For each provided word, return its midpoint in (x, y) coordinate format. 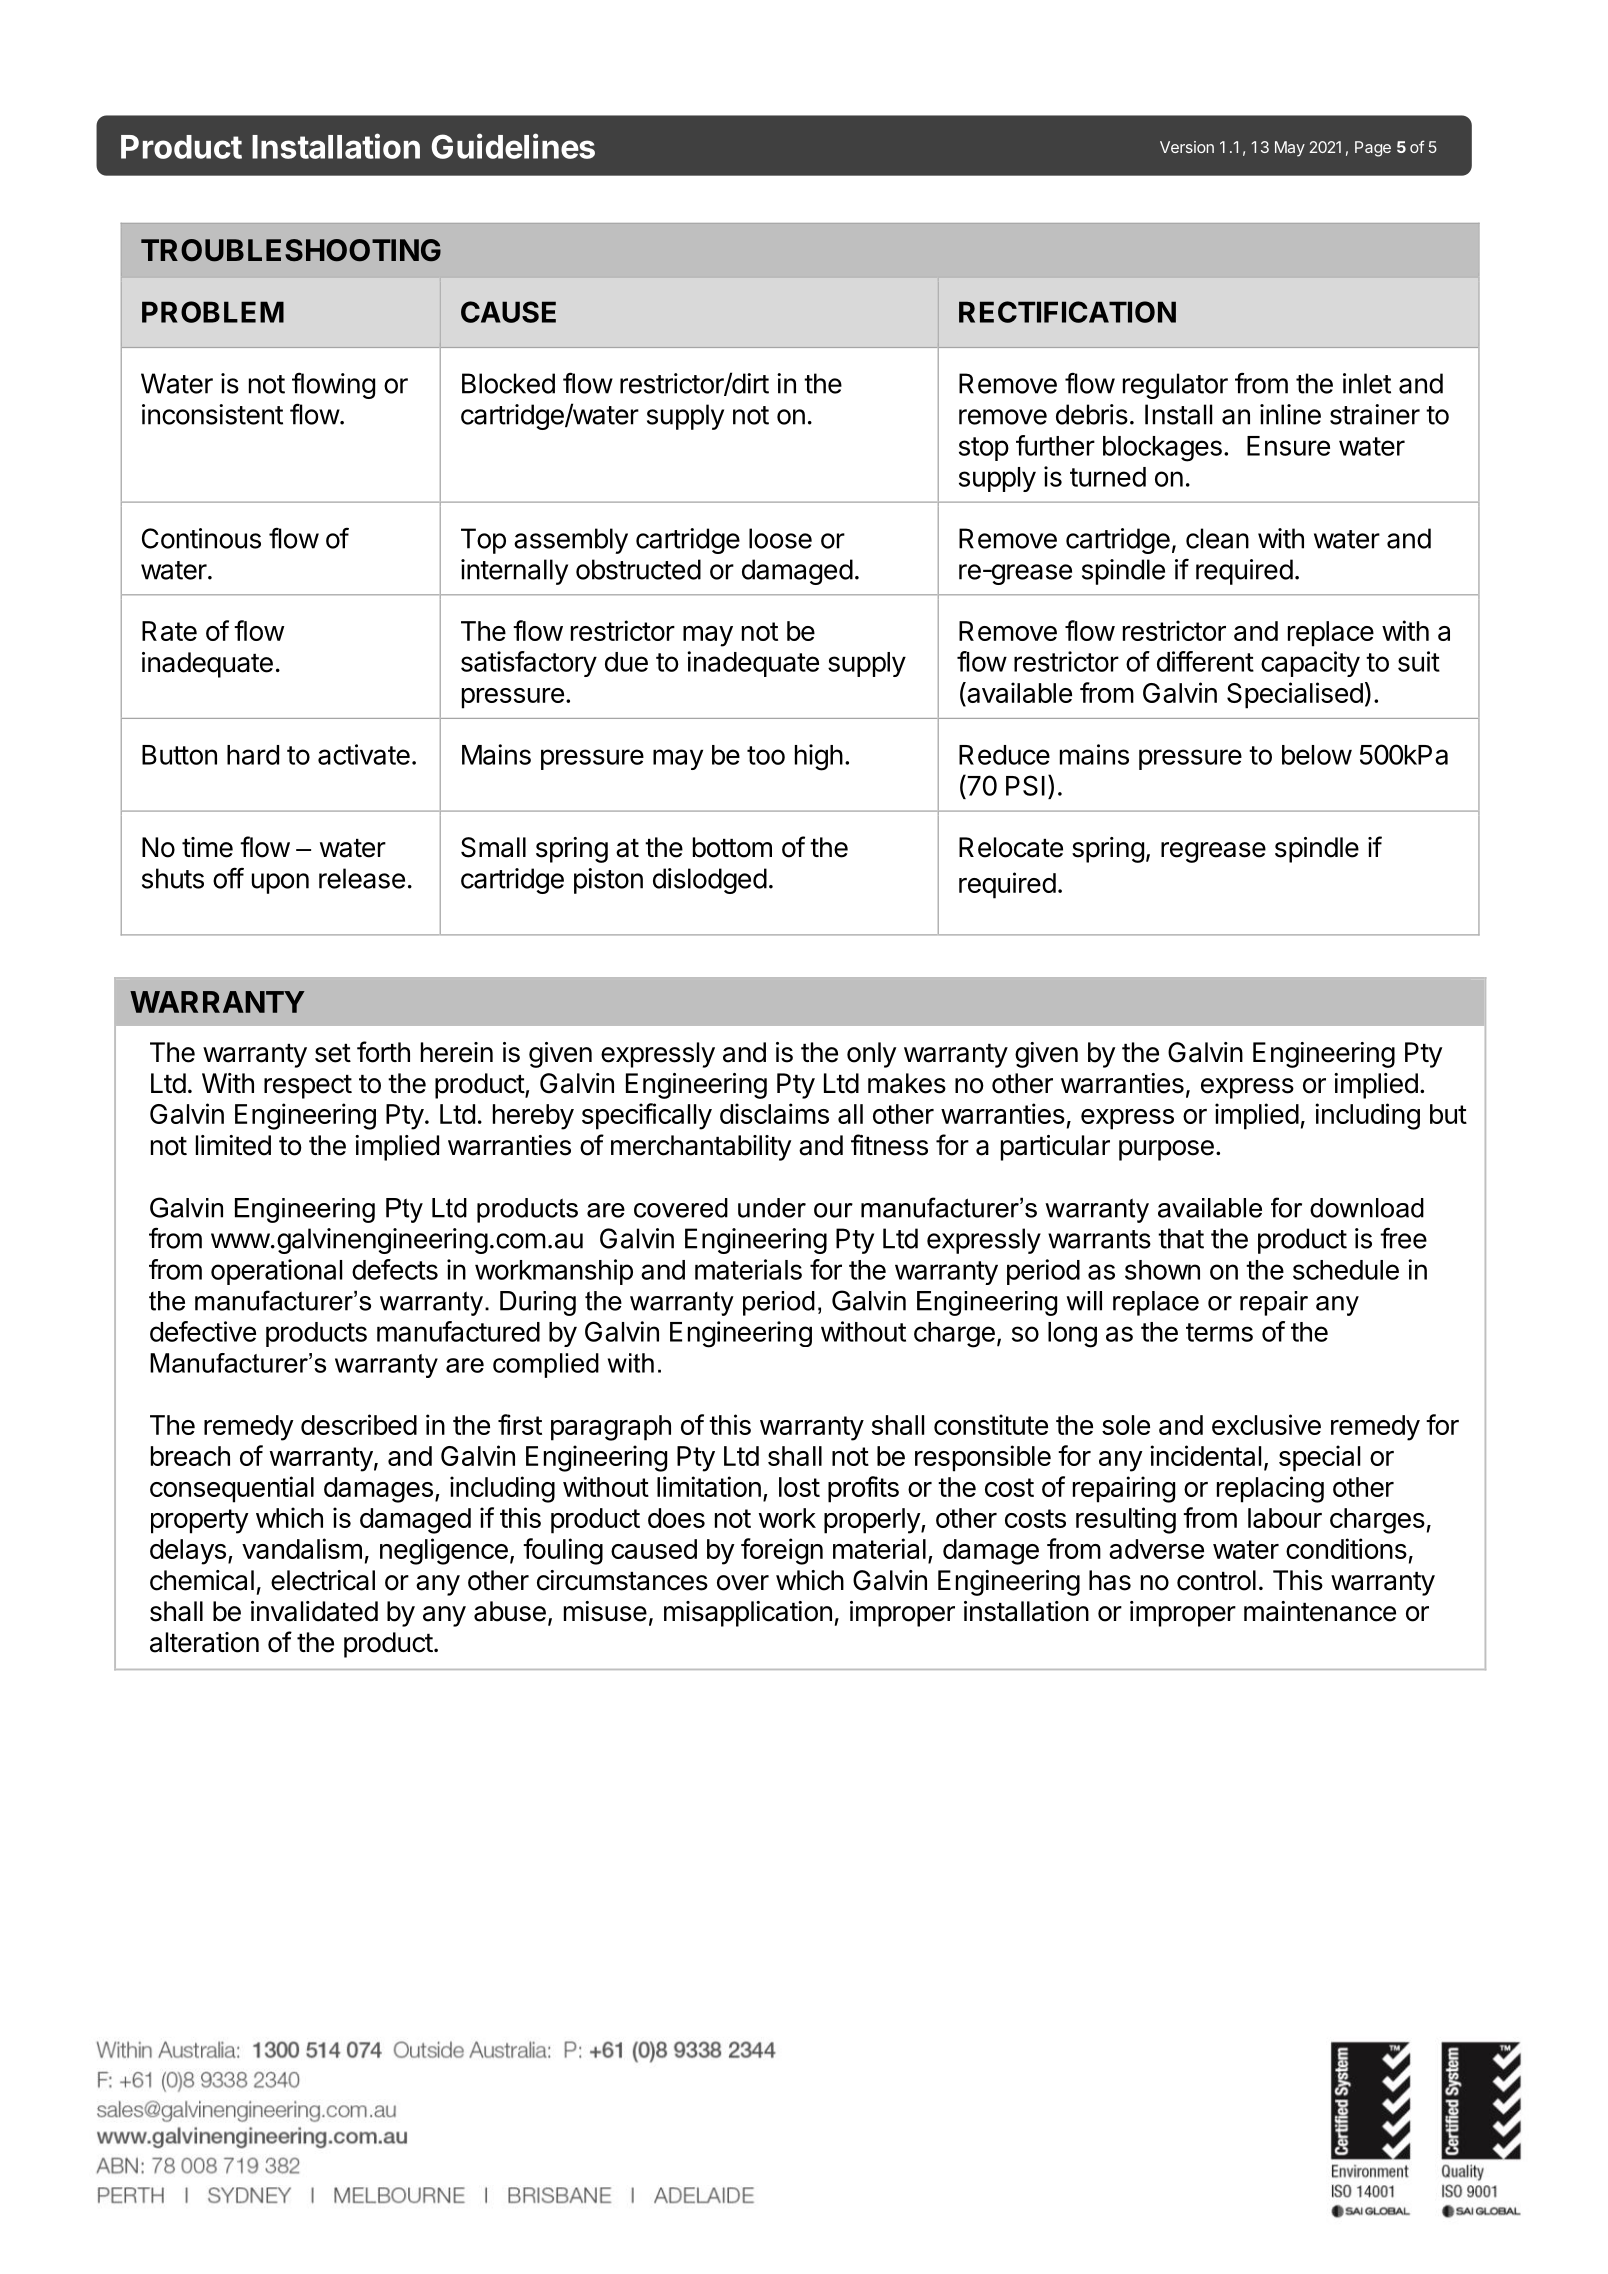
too (766, 755)
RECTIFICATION (1067, 312)
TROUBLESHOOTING (291, 250)
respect (308, 1087)
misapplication (748, 1614)
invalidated (314, 1611)
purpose (1166, 1150)
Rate (169, 631)
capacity (1310, 664)
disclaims (774, 1113)
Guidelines (513, 146)
